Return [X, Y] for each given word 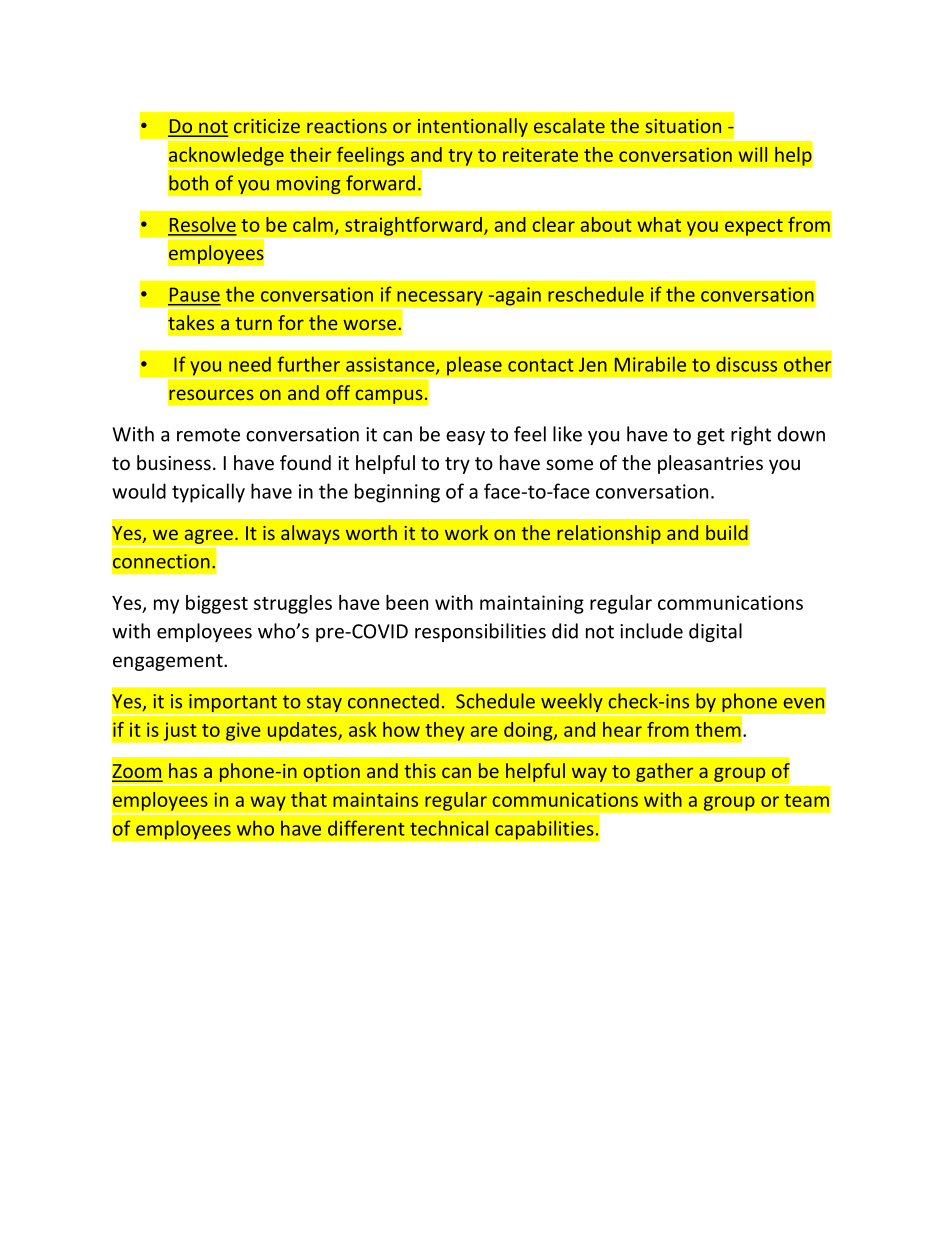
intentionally [473, 127]
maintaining [532, 604]
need [250, 364]
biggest [217, 604]
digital [715, 632]
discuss [746, 364]
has [183, 770]
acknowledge [226, 156]
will [753, 154]
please [474, 366]
